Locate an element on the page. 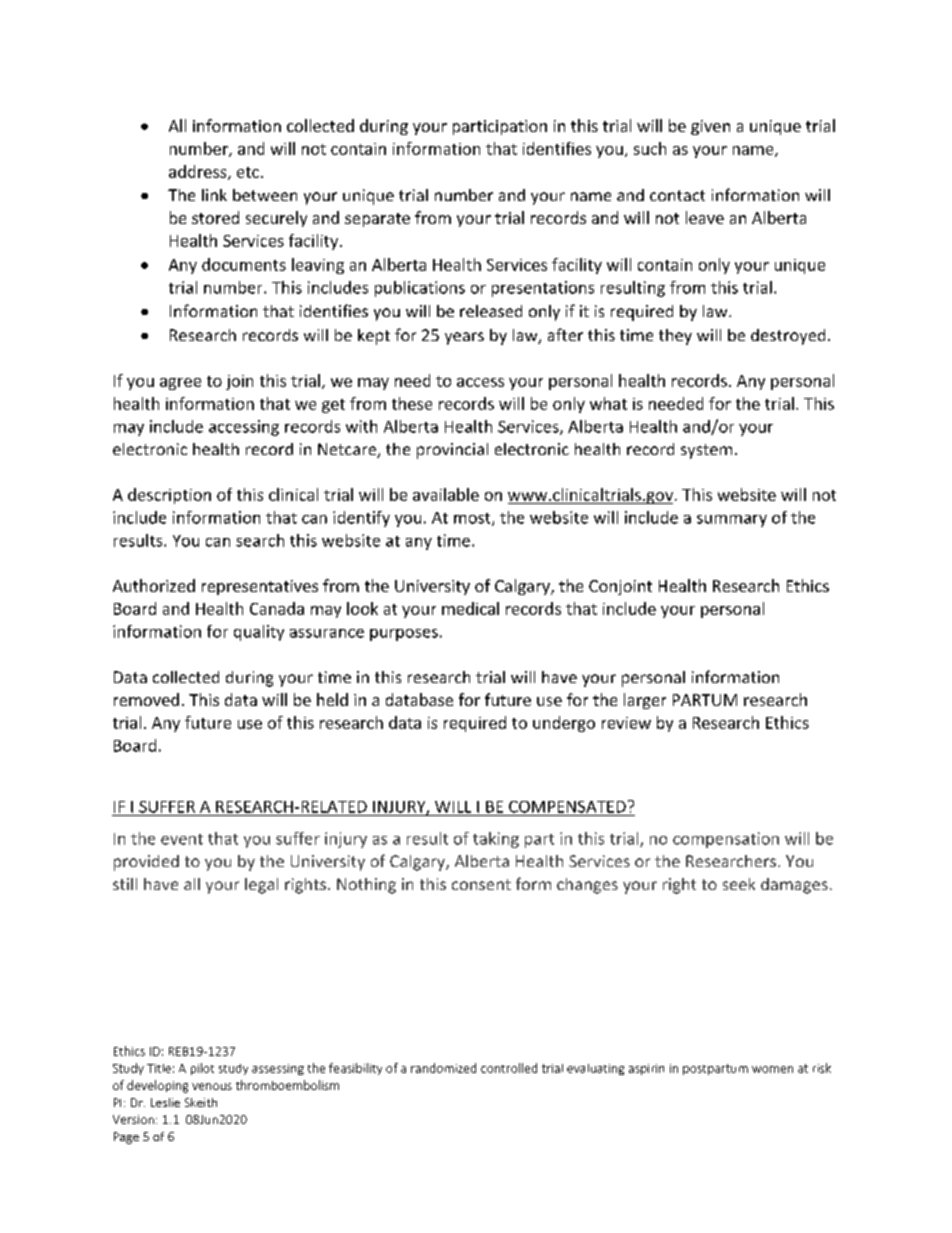 This document has width=952, height=1233. address is located at coordinates (199, 172).
